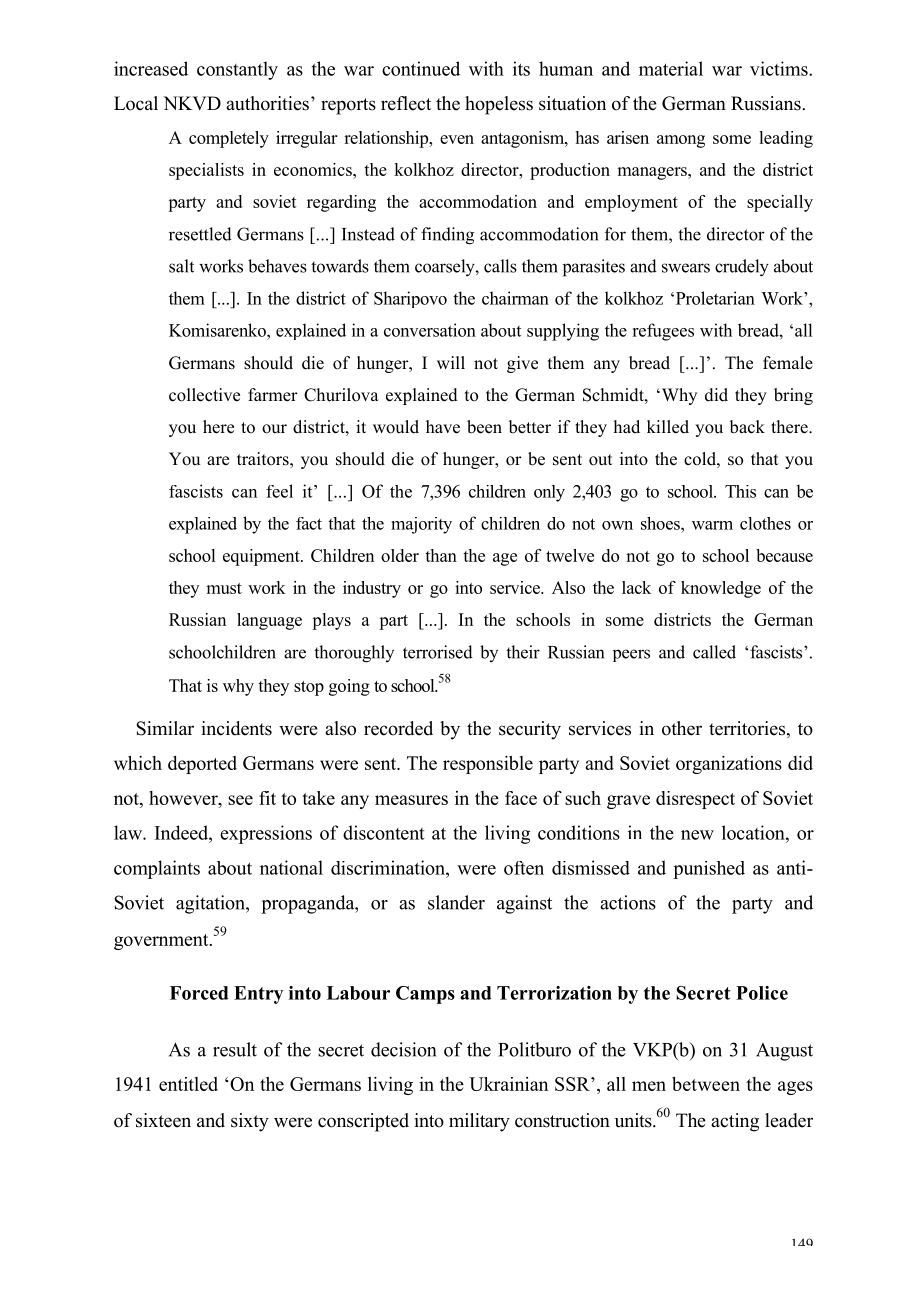  Describe the element at coordinates (237, 70) in the page. I see `constantly` at that location.
